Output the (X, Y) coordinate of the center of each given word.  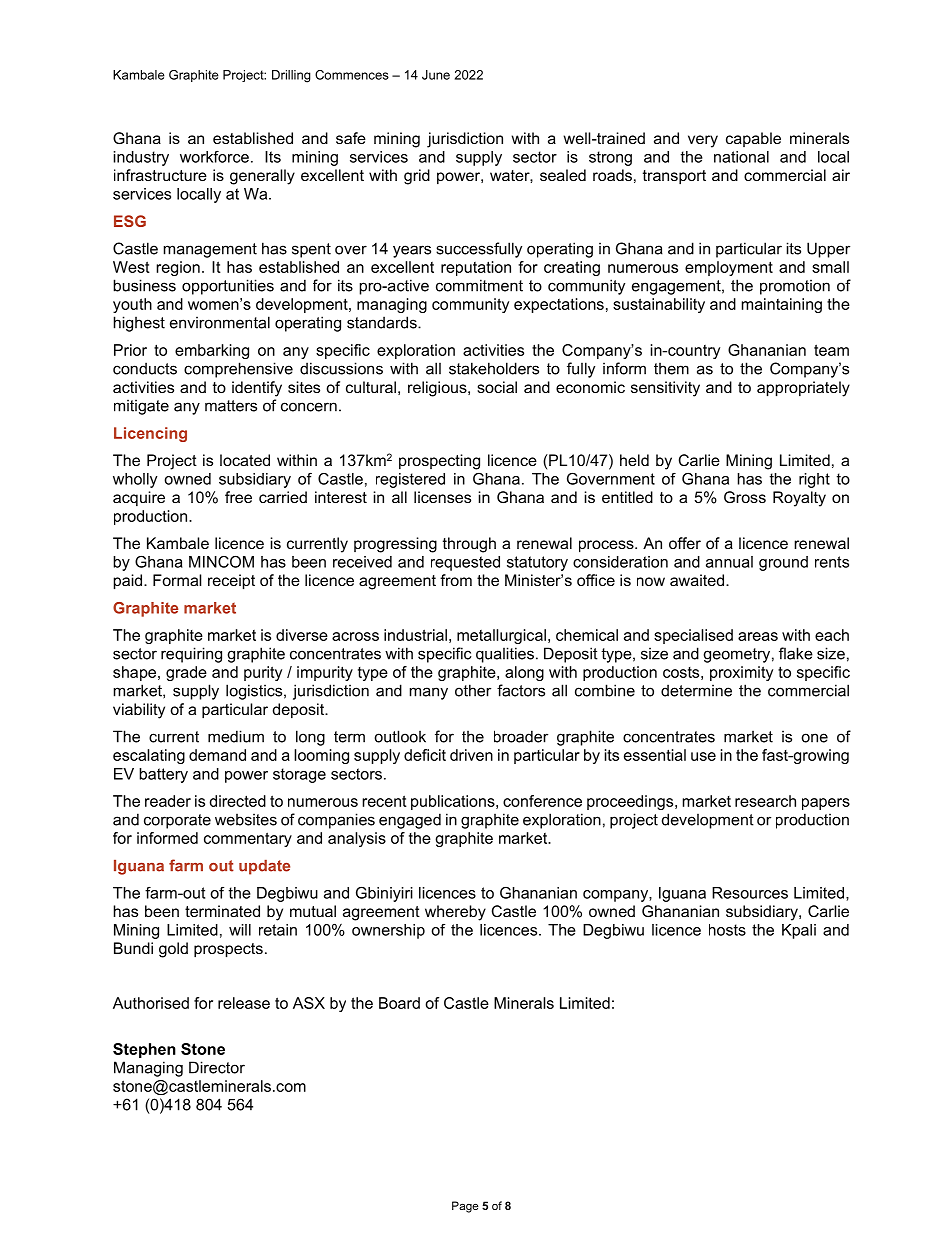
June (436, 75)
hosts (727, 930)
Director (217, 1067)
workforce (214, 157)
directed (238, 801)
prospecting (439, 462)
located (245, 460)
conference (542, 801)
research (765, 801)
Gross (745, 497)
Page (465, 1207)
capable (753, 139)
